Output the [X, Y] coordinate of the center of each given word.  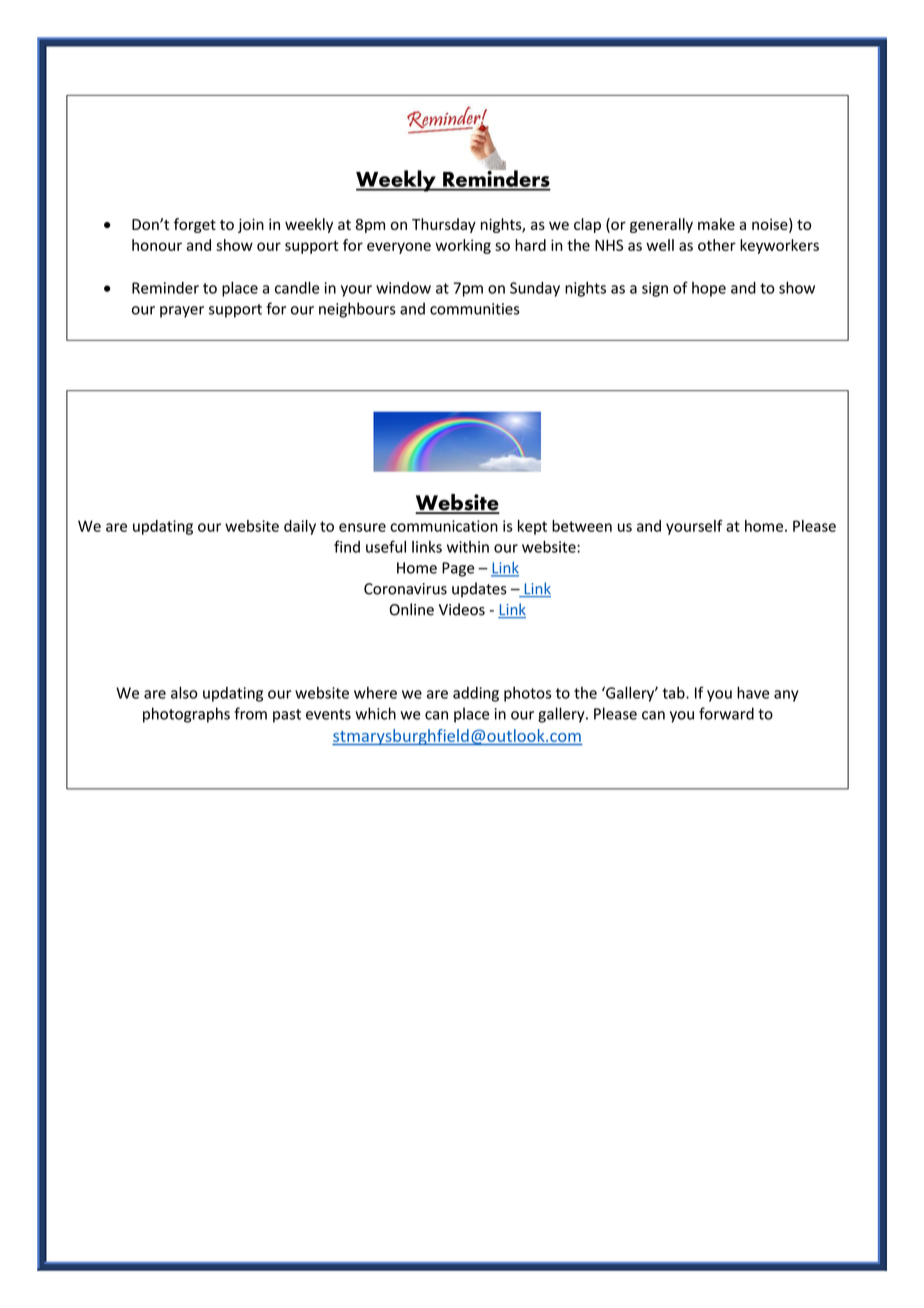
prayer [182, 312]
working [463, 246]
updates [479, 590]
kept [532, 527]
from [250, 713]
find [347, 546]
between [582, 526]
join [251, 225]
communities [475, 309]
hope [709, 289]
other [717, 245]
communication [444, 526]
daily [300, 527]
